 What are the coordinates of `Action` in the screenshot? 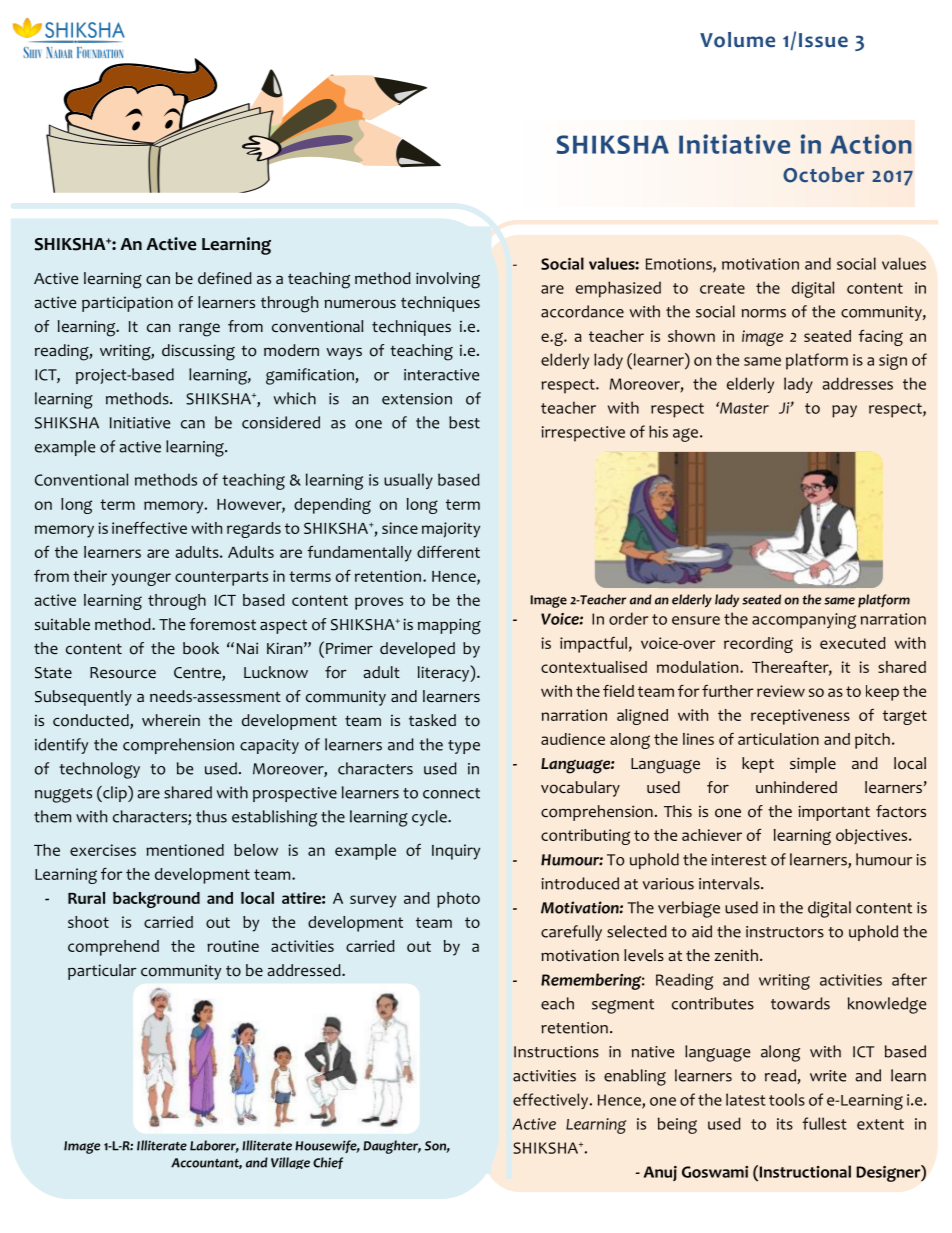 It's located at (871, 144).
